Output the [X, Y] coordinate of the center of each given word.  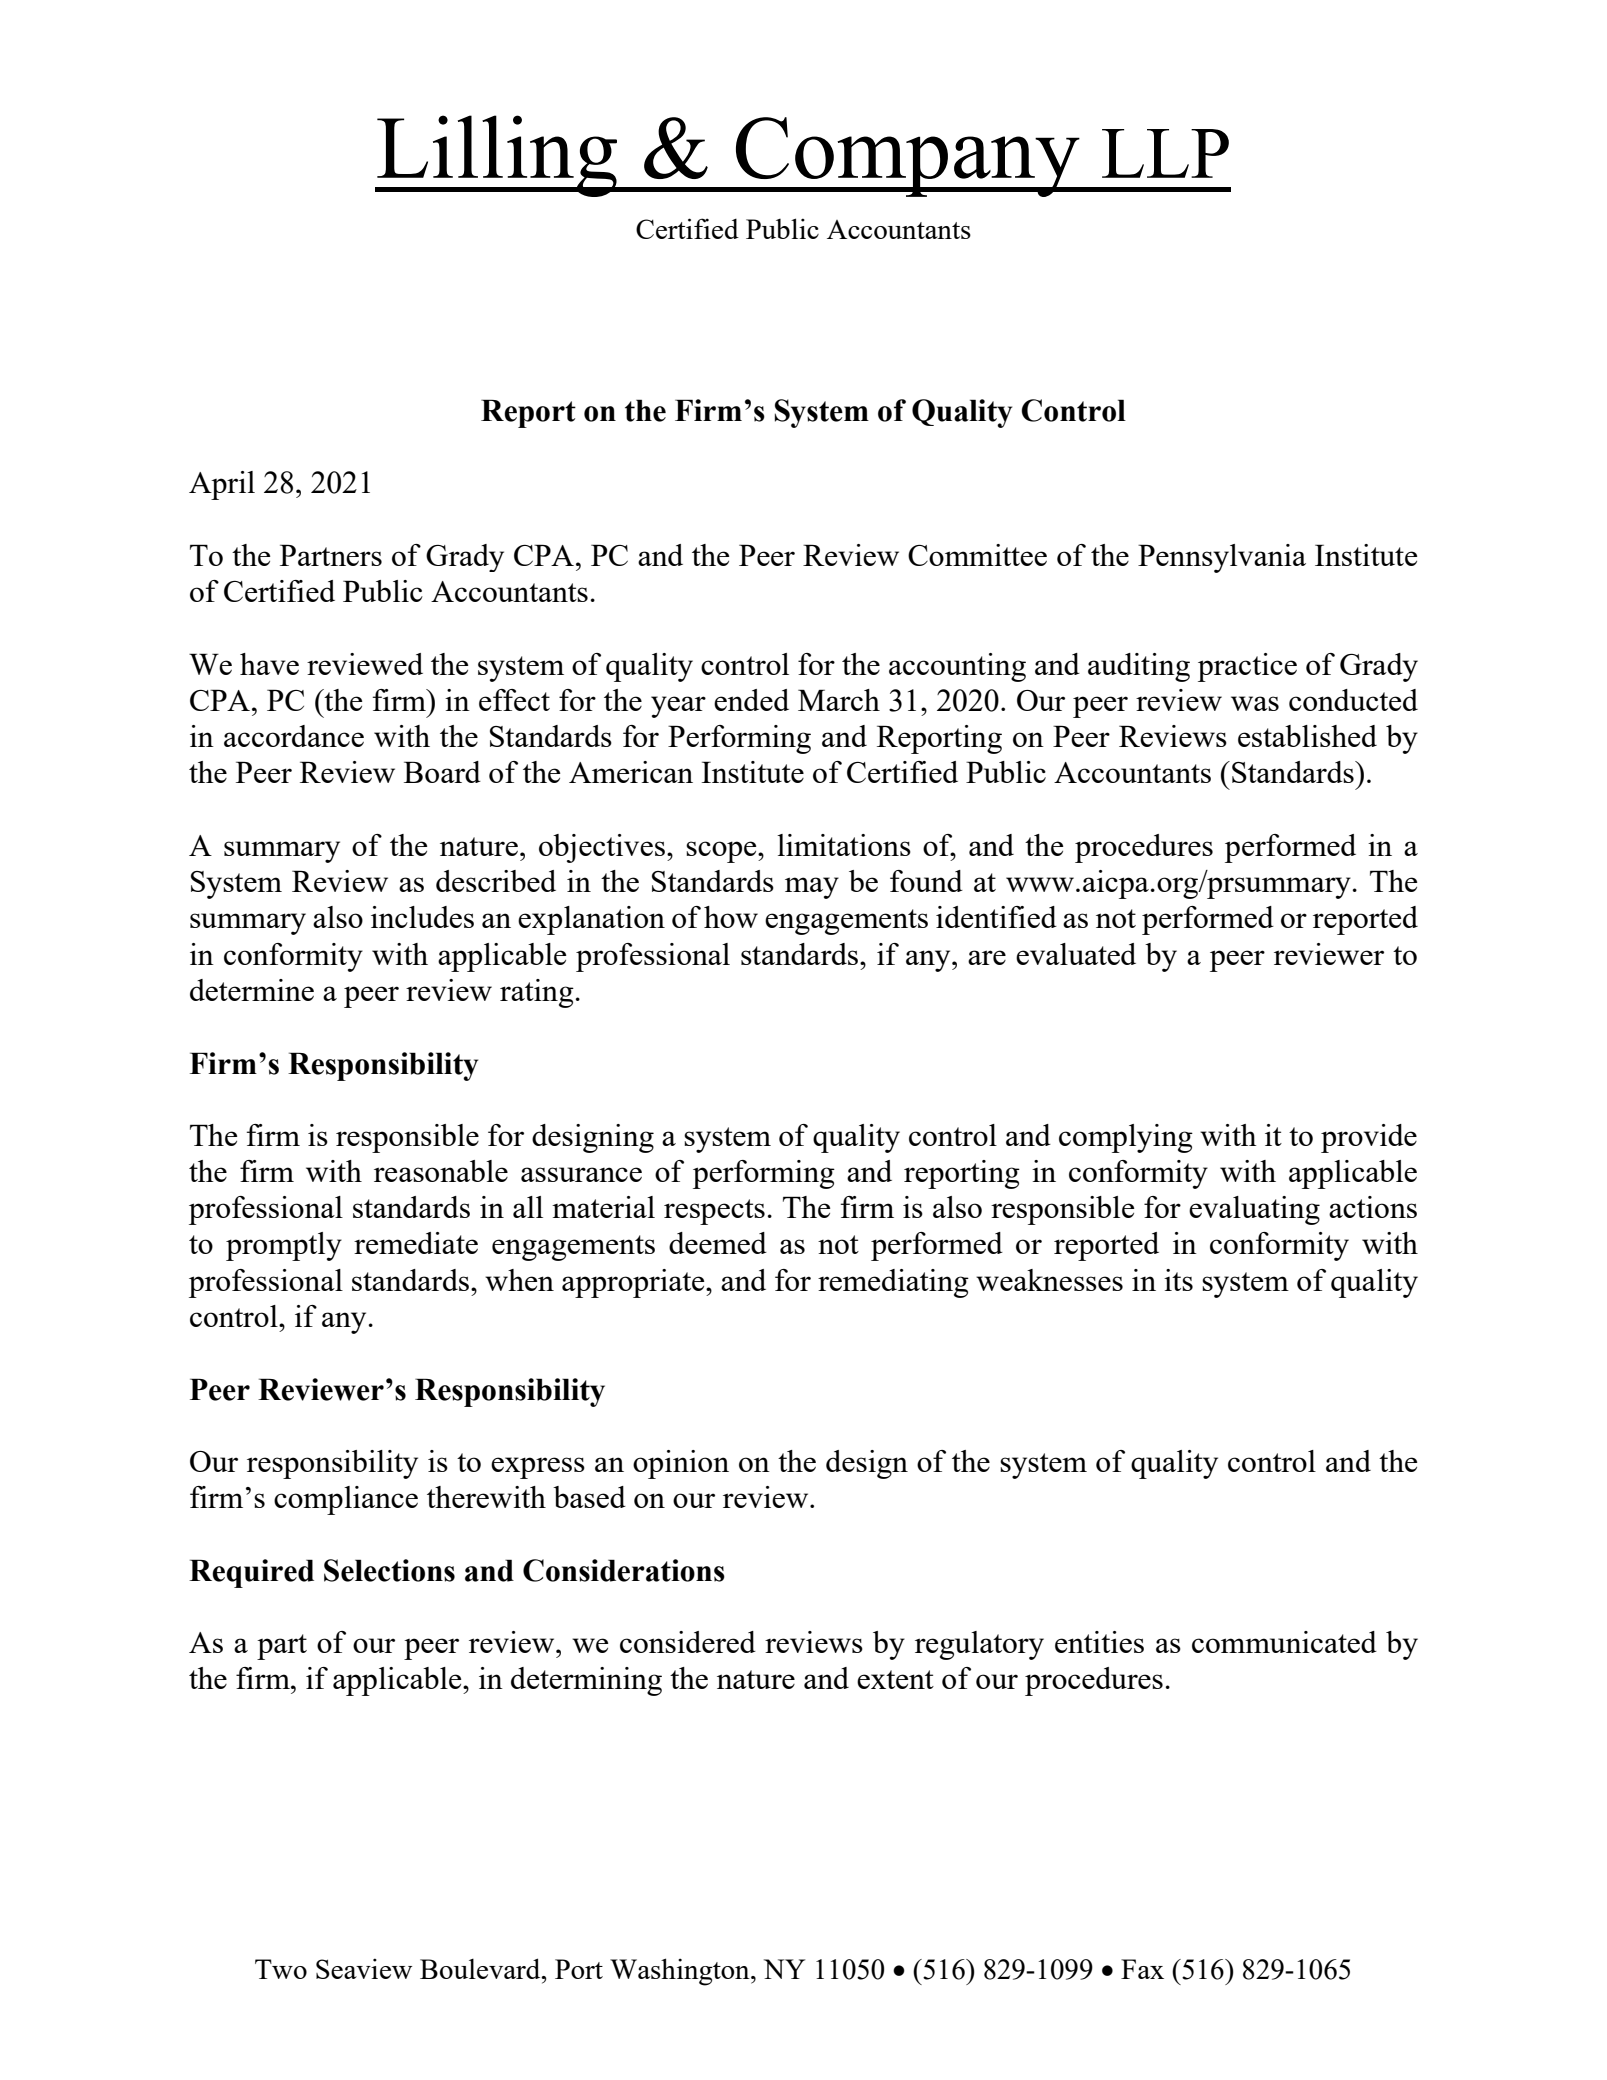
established [1307, 736]
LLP [1165, 153]
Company [907, 157]
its [1178, 1280]
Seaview [364, 1968]
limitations [844, 845]
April [222, 485]
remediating [893, 1283]
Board [442, 772]
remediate [416, 1243]
